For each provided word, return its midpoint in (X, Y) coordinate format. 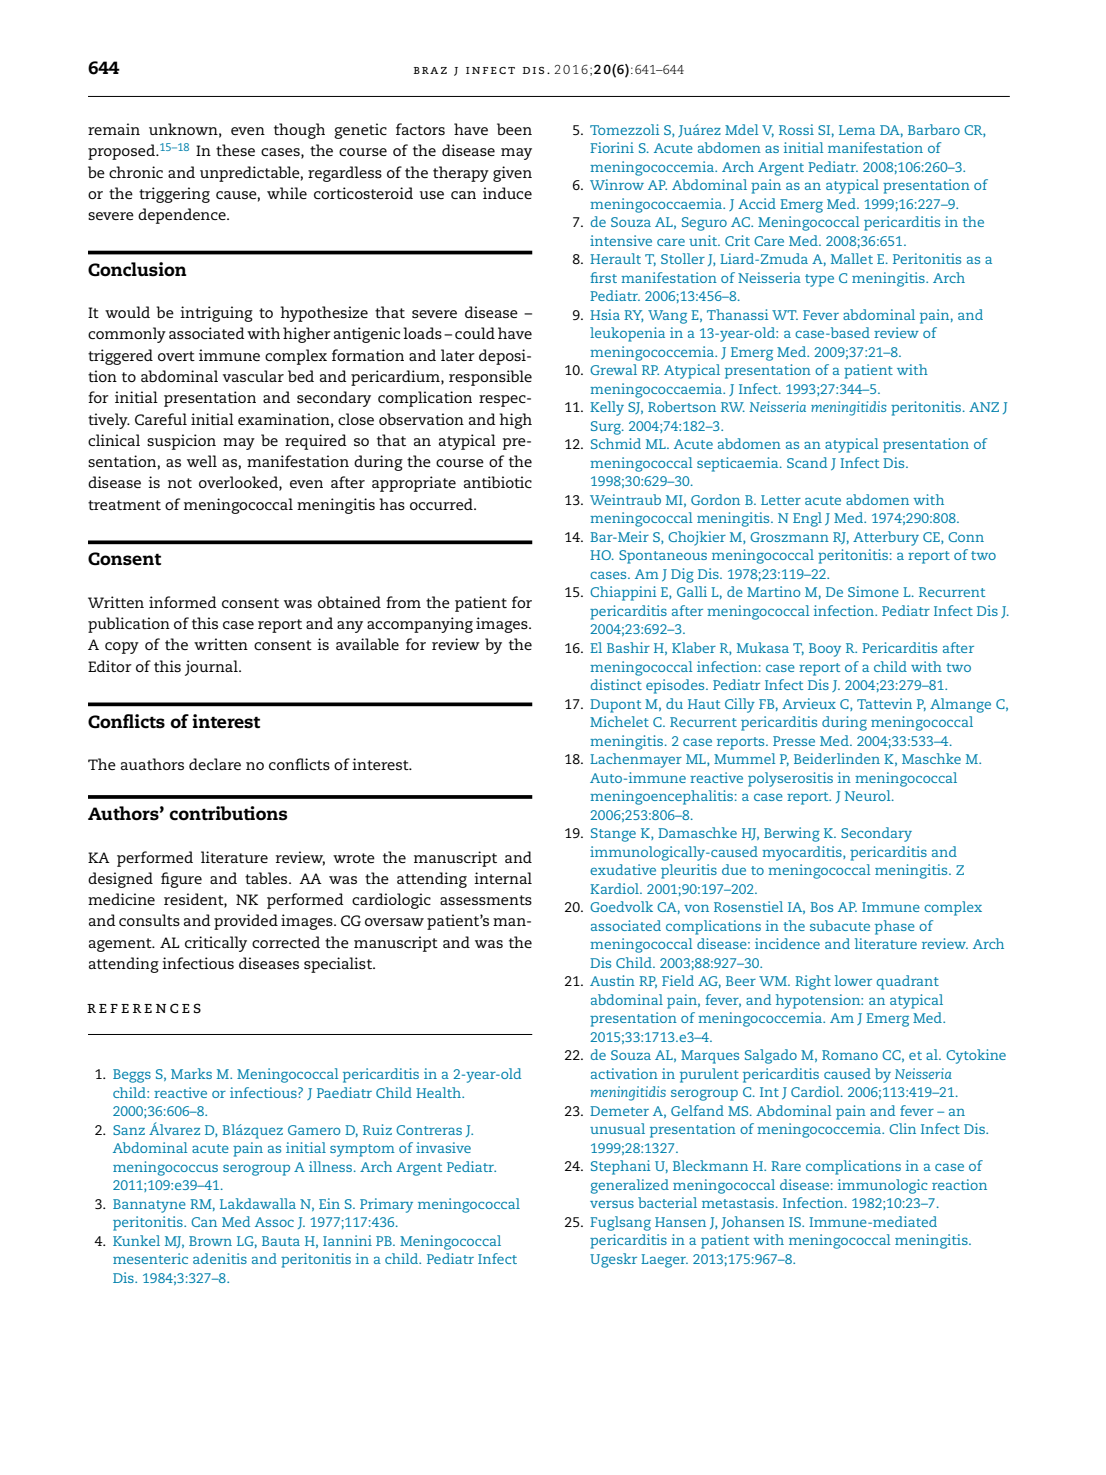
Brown (210, 1241)
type (819, 280)
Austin (612, 980)
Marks (191, 1073)
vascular (253, 376)
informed (183, 602)
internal (503, 878)
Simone (873, 591)
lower (853, 980)
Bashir (628, 647)
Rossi (796, 129)
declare (215, 764)
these (235, 150)
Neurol (869, 795)
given (512, 174)
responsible (490, 378)
